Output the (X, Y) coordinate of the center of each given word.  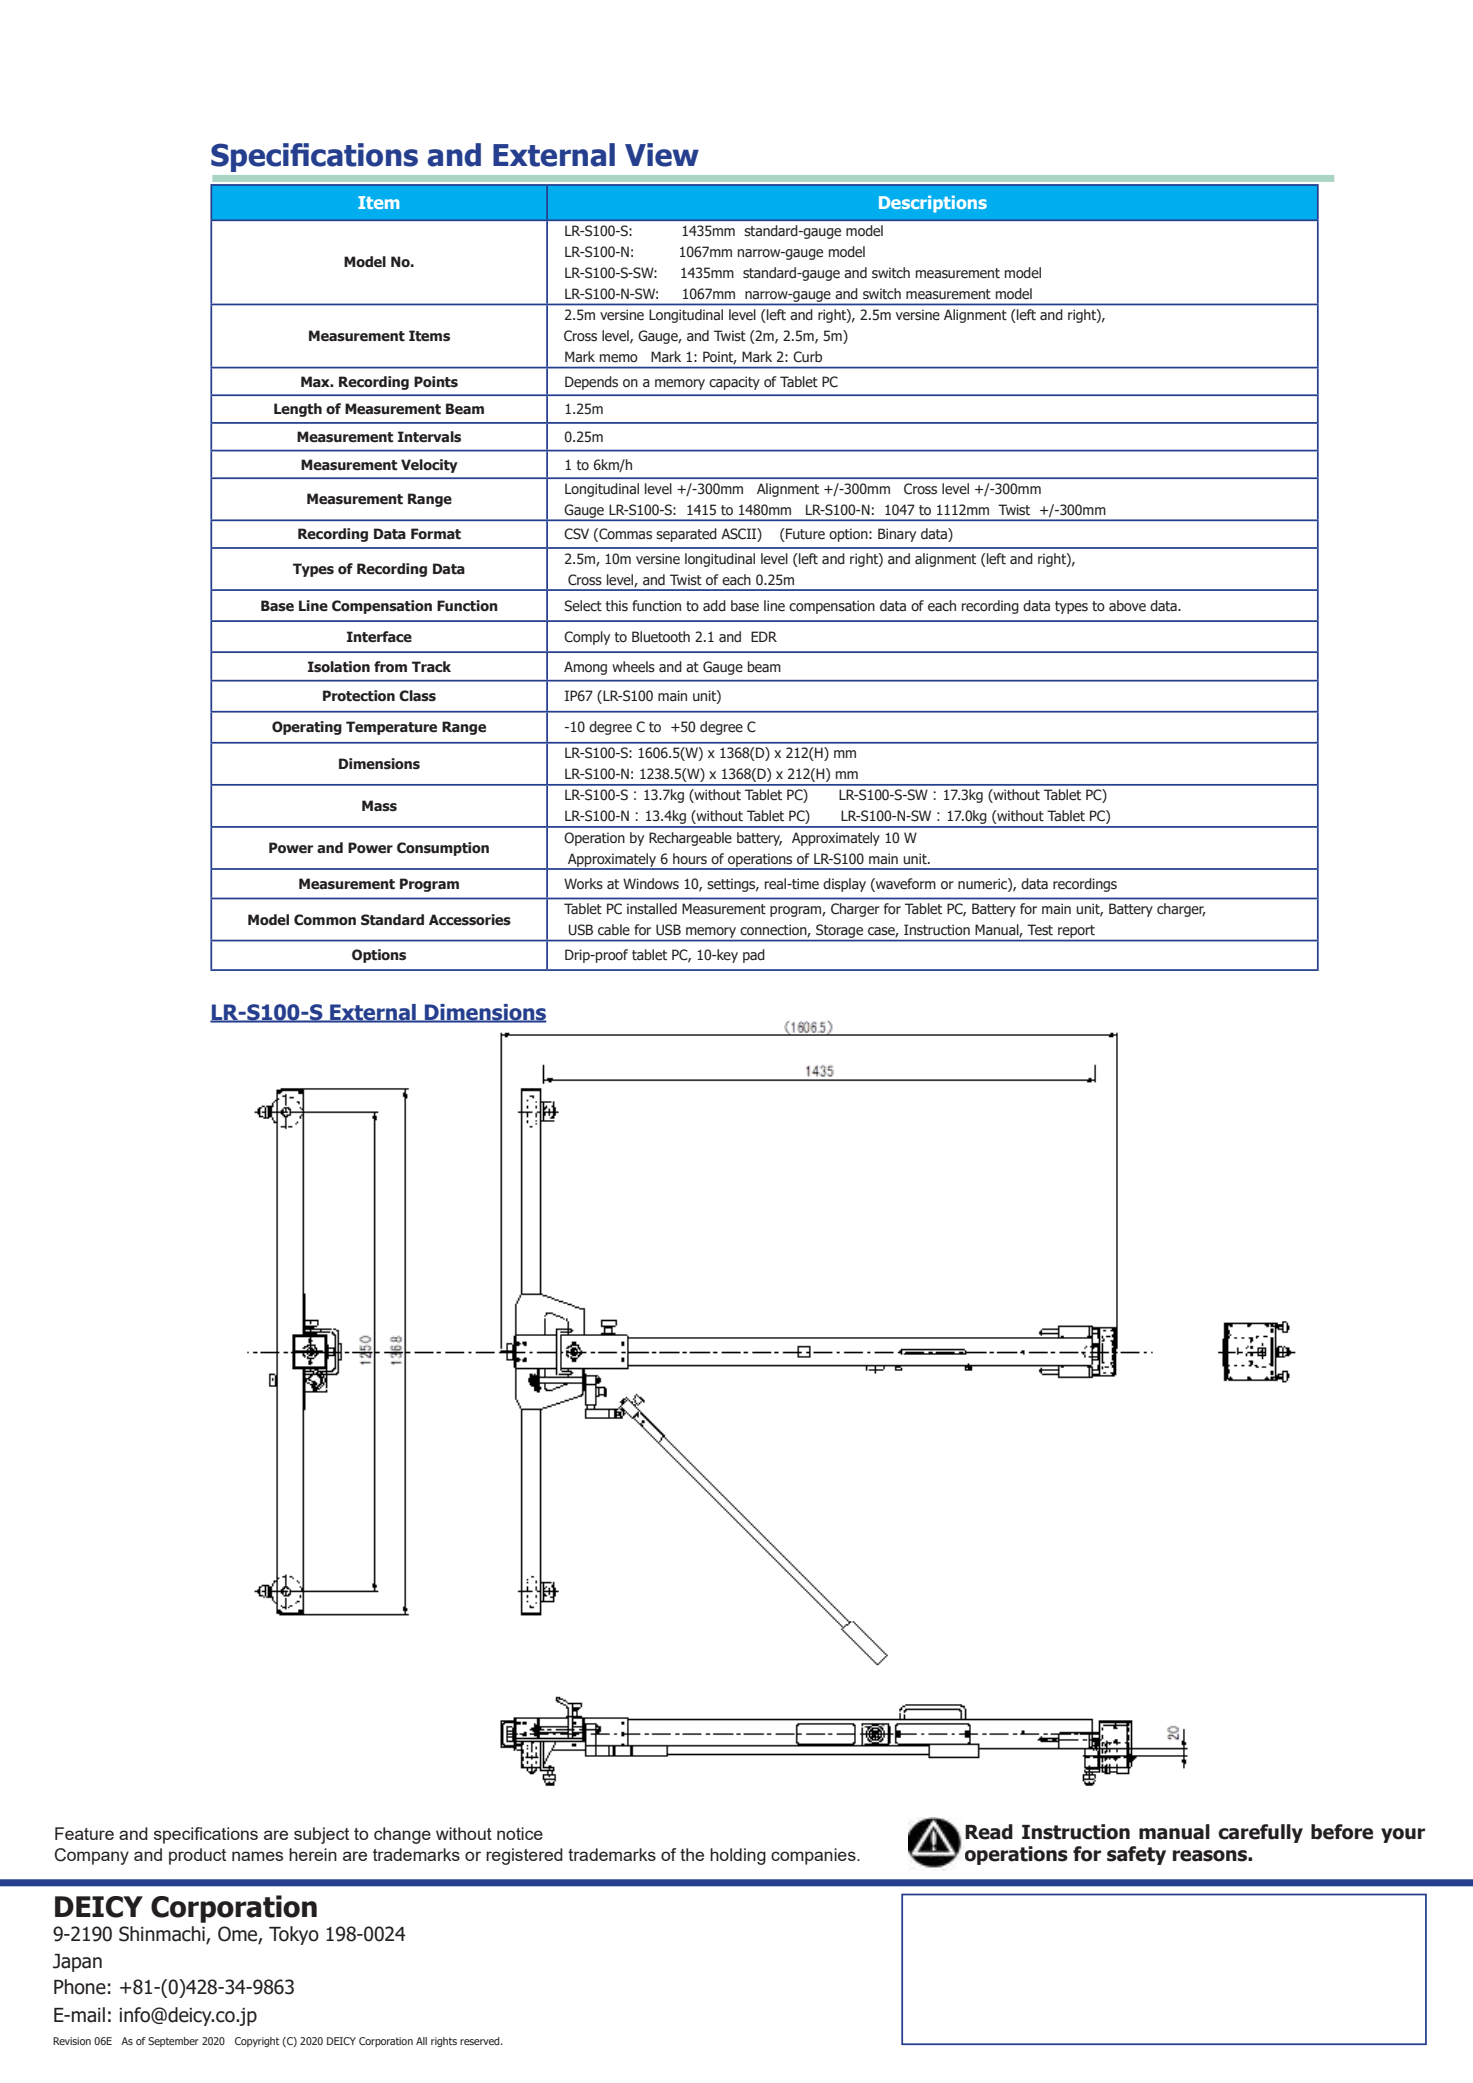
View (662, 155)
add (714, 605)
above (1127, 605)
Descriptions (933, 204)
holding (738, 1856)
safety (1136, 1855)
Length (298, 410)
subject (321, 1835)
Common (325, 920)
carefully (1260, 1833)
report (1076, 931)
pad (754, 956)
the (692, 1854)
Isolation (339, 667)
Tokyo (294, 1935)
